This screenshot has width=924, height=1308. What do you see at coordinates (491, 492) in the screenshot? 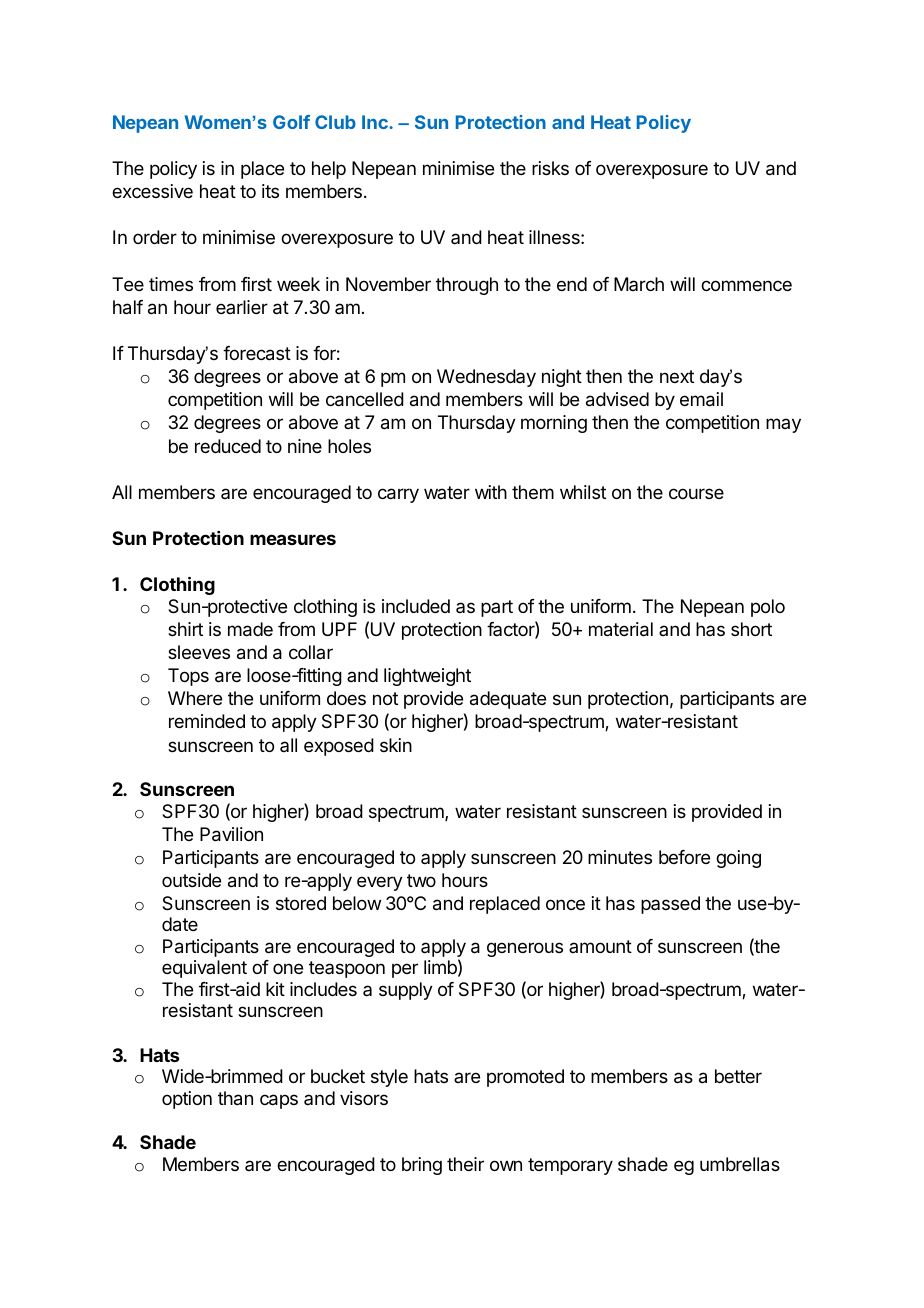
I see `with` at bounding box center [491, 492].
